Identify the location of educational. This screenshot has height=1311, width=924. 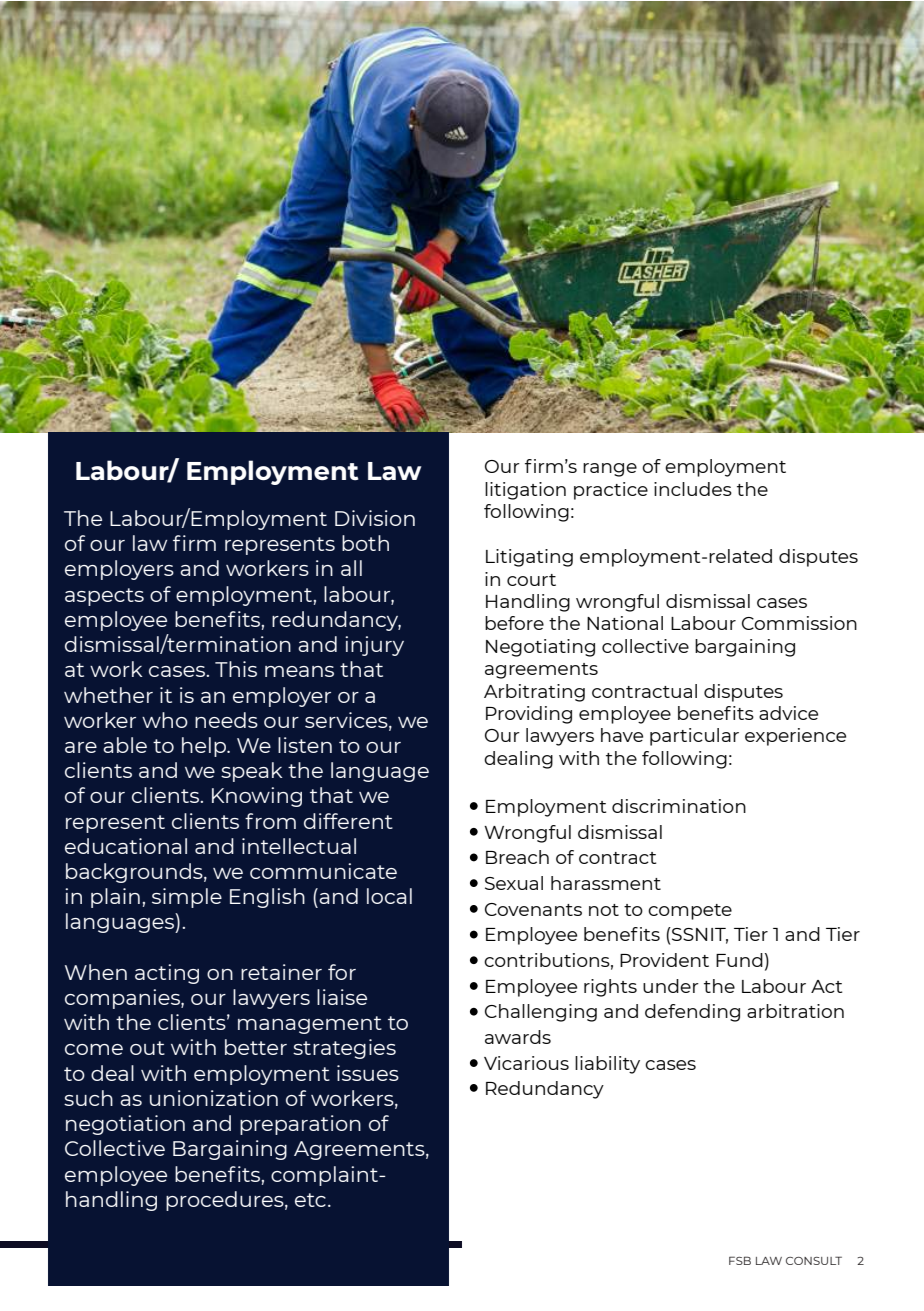
(126, 846).
